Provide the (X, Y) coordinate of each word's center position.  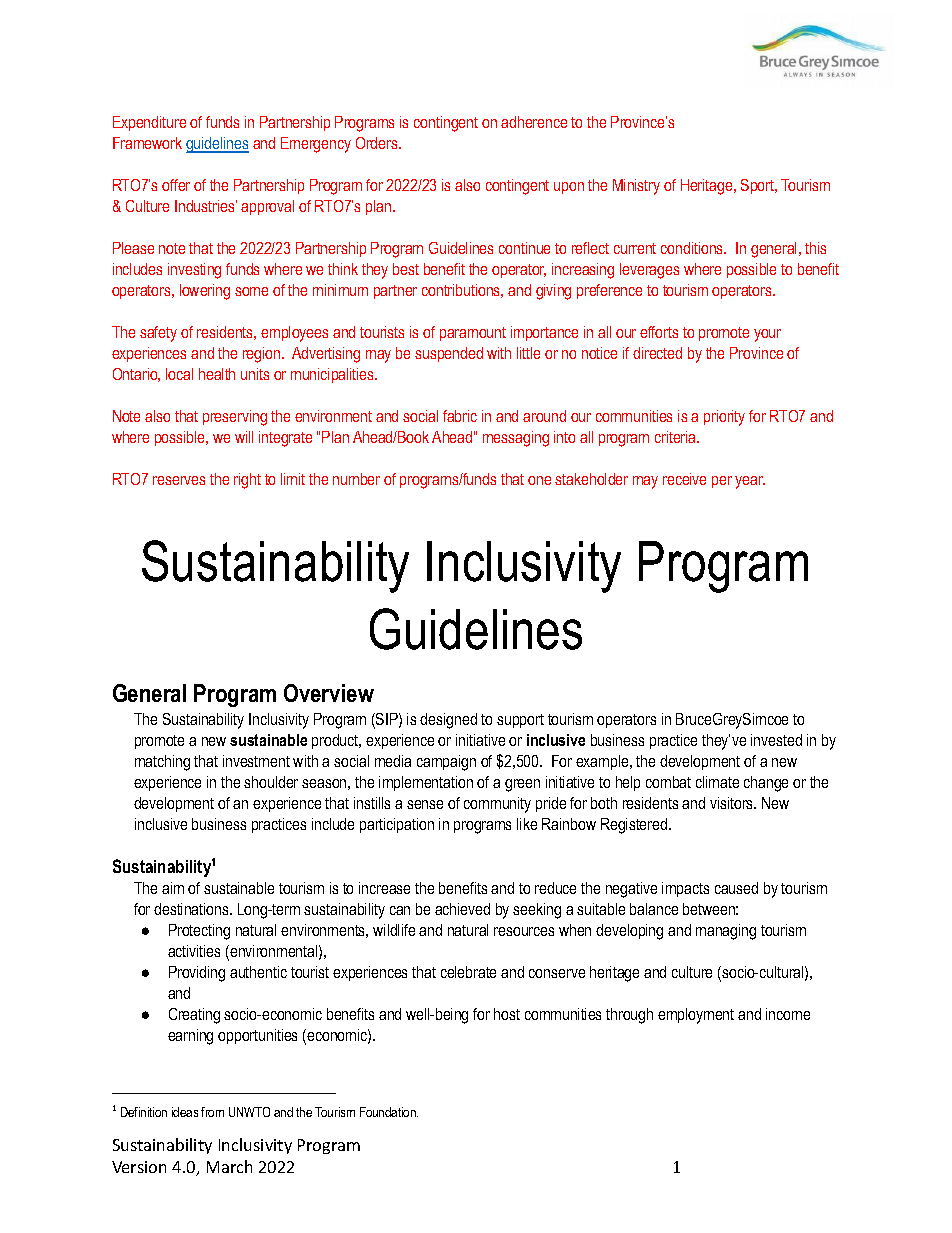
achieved (462, 909)
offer (176, 185)
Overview (329, 693)
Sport (759, 186)
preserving (235, 418)
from (212, 1112)
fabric (460, 416)
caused (736, 888)
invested (776, 740)
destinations (192, 909)
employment (696, 1016)
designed (448, 721)
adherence (534, 122)
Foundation (389, 1112)
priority (724, 418)
